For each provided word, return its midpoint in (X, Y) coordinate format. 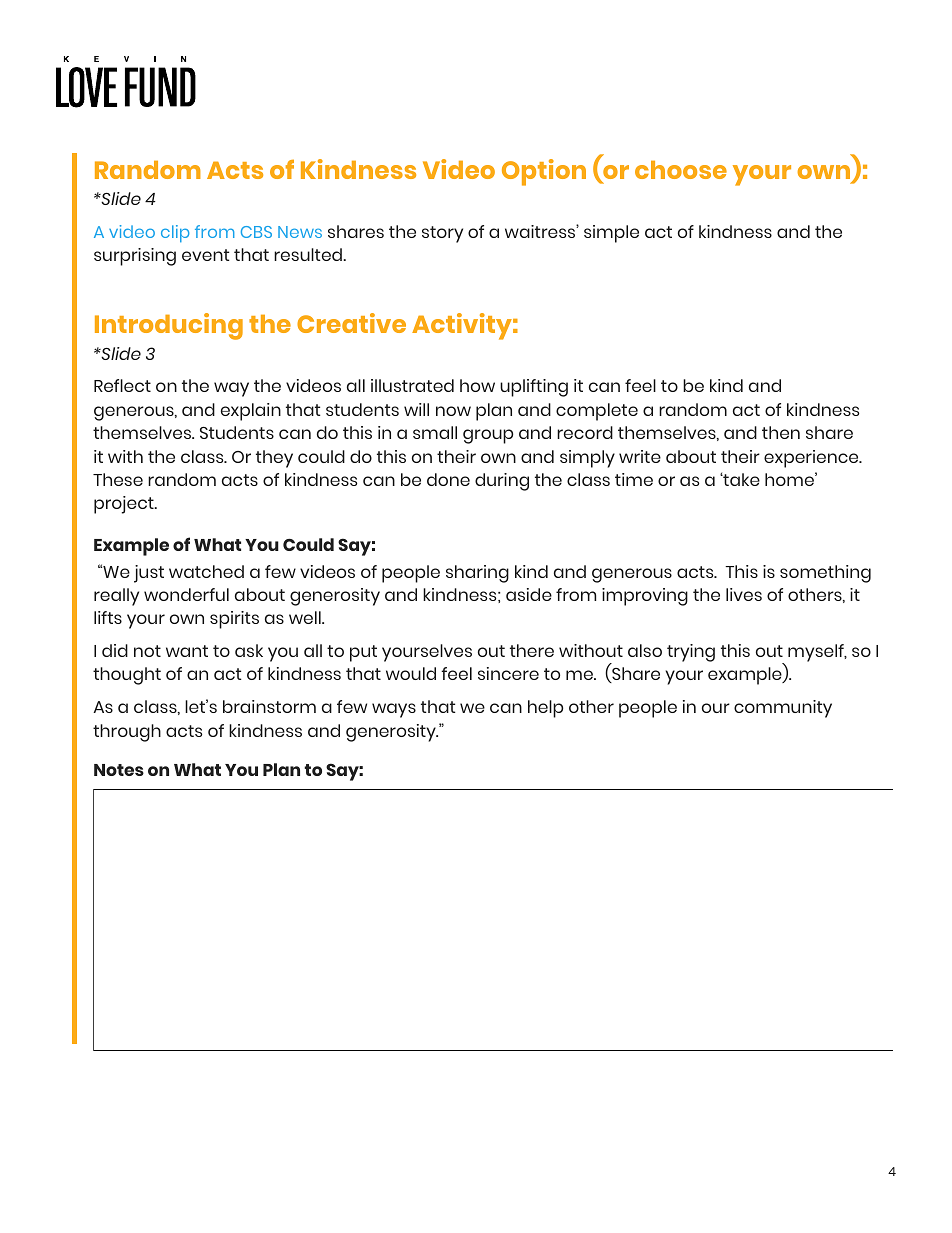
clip (175, 233)
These (118, 479)
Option (544, 172)
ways (394, 710)
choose (681, 170)
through (127, 733)
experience (812, 459)
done (448, 479)
